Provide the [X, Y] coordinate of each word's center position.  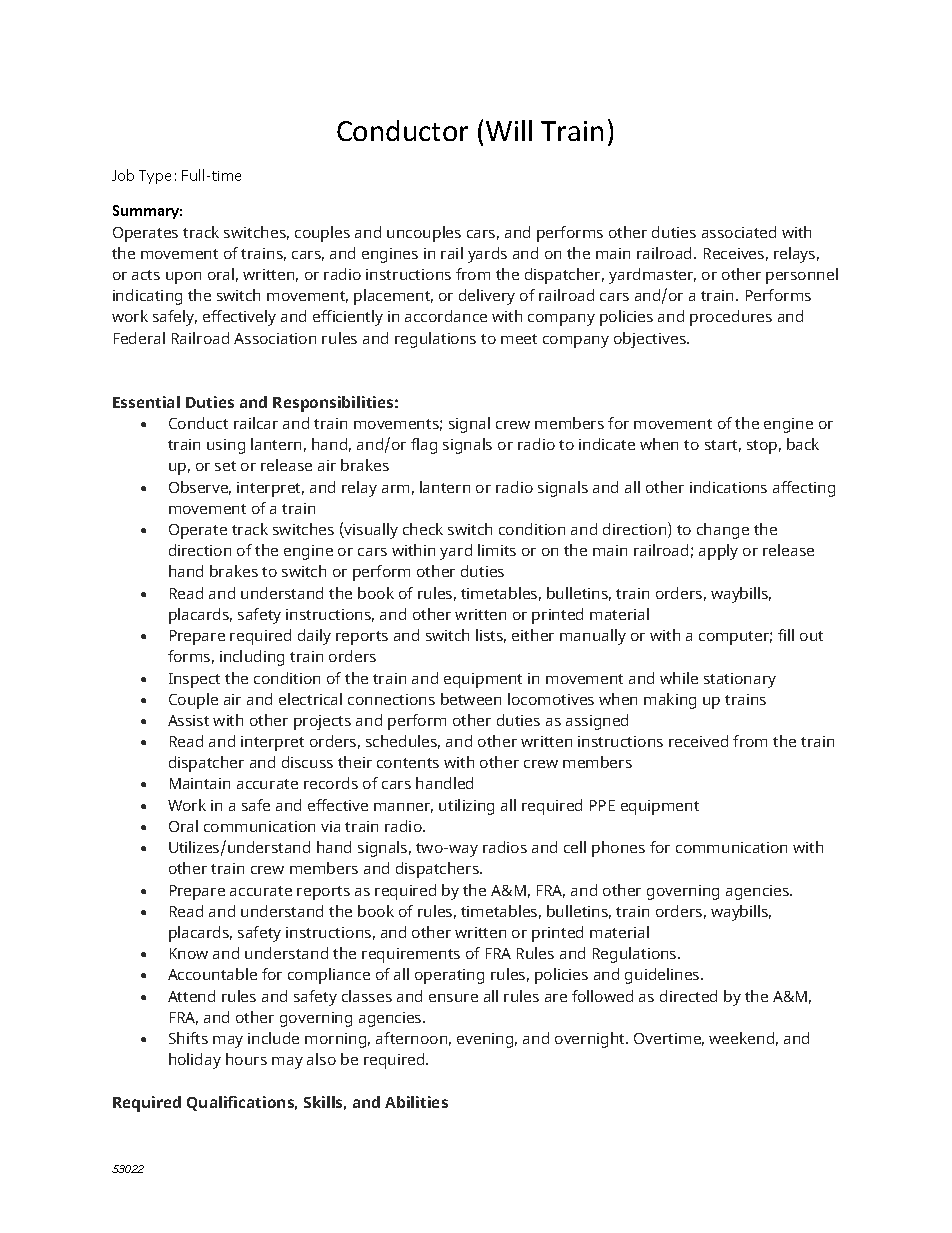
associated [739, 232]
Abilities [416, 1102]
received [698, 741]
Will [509, 130]
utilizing [466, 807]
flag [424, 446]
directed [688, 996]
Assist [188, 720]
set [225, 466]
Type [155, 177]
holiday [195, 1061]
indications [728, 487]
